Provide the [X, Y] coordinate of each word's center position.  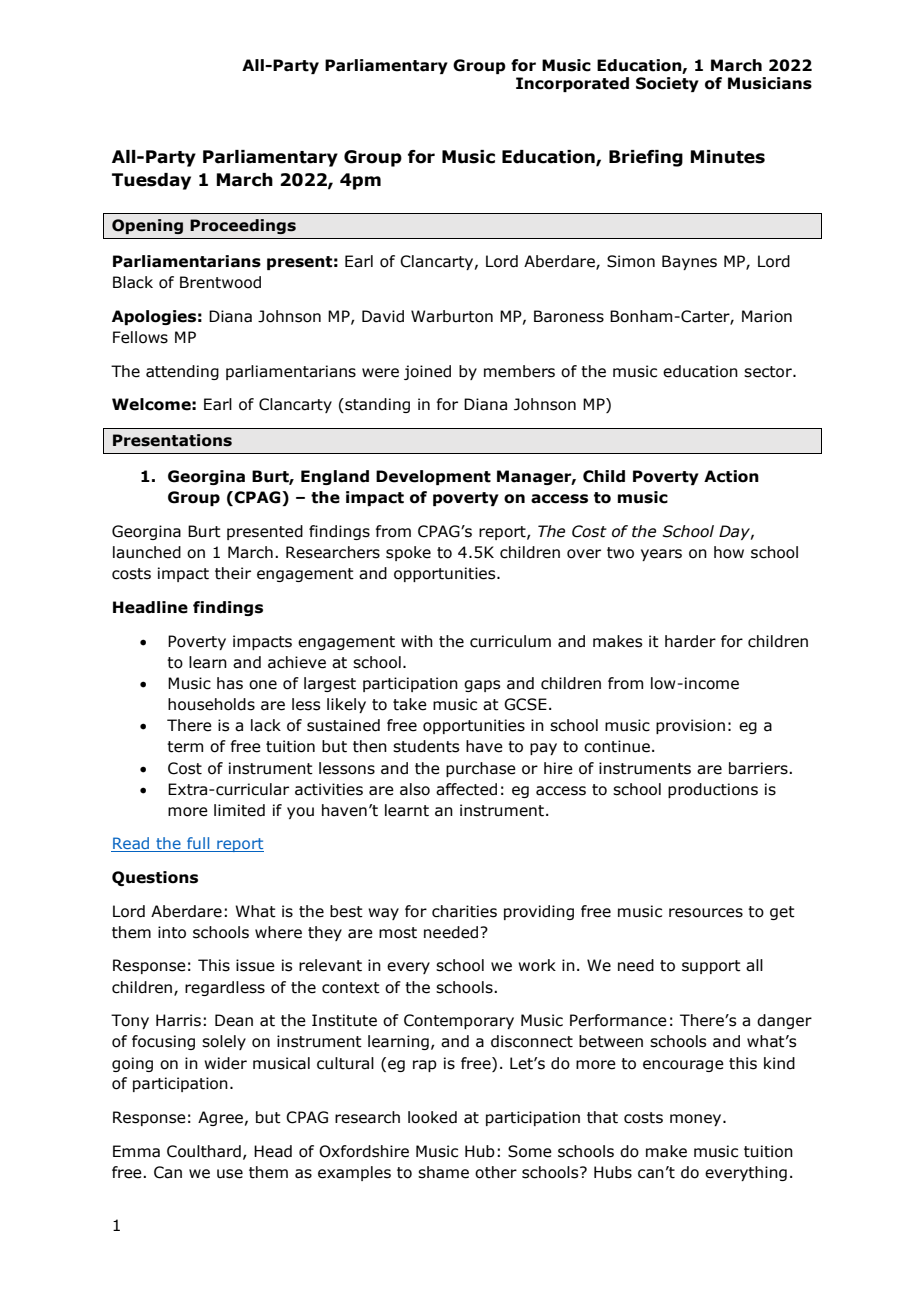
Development [433, 477]
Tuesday [151, 181]
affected [466, 789]
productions [713, 790]
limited [239, 810]
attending [182, 372]
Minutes [727, 157]
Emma [136, 1151]
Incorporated [572, 84]
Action [731, 476]
